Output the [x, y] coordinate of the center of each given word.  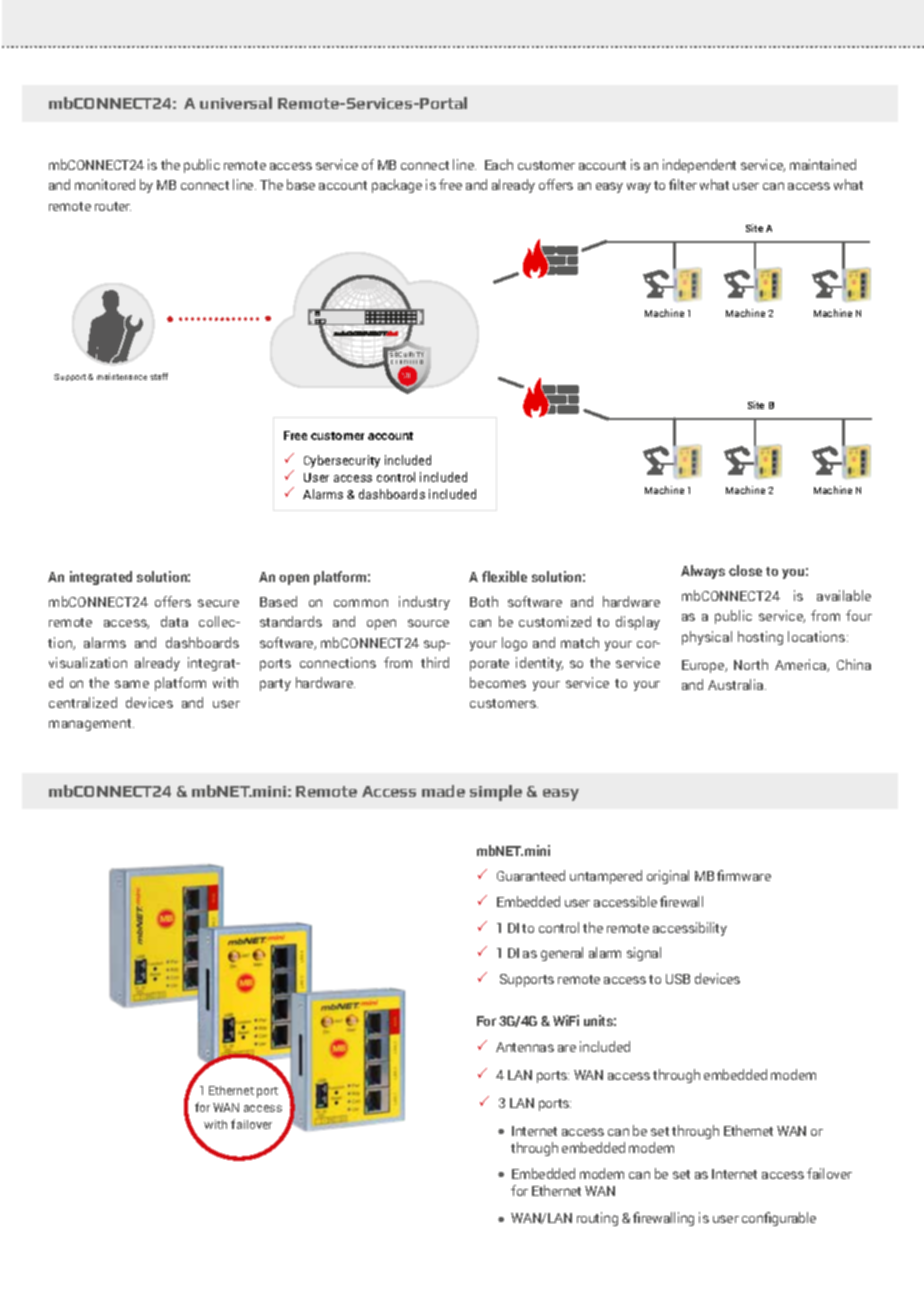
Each [499, 164]
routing [597, 1219]
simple [496, 793]
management [91, 725]
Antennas [525, 1047]
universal [236, 103]
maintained [823, 164]
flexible [504, 576]
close [745, 570]
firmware [744, 875]
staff [159, 376]
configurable [779, 1219]
